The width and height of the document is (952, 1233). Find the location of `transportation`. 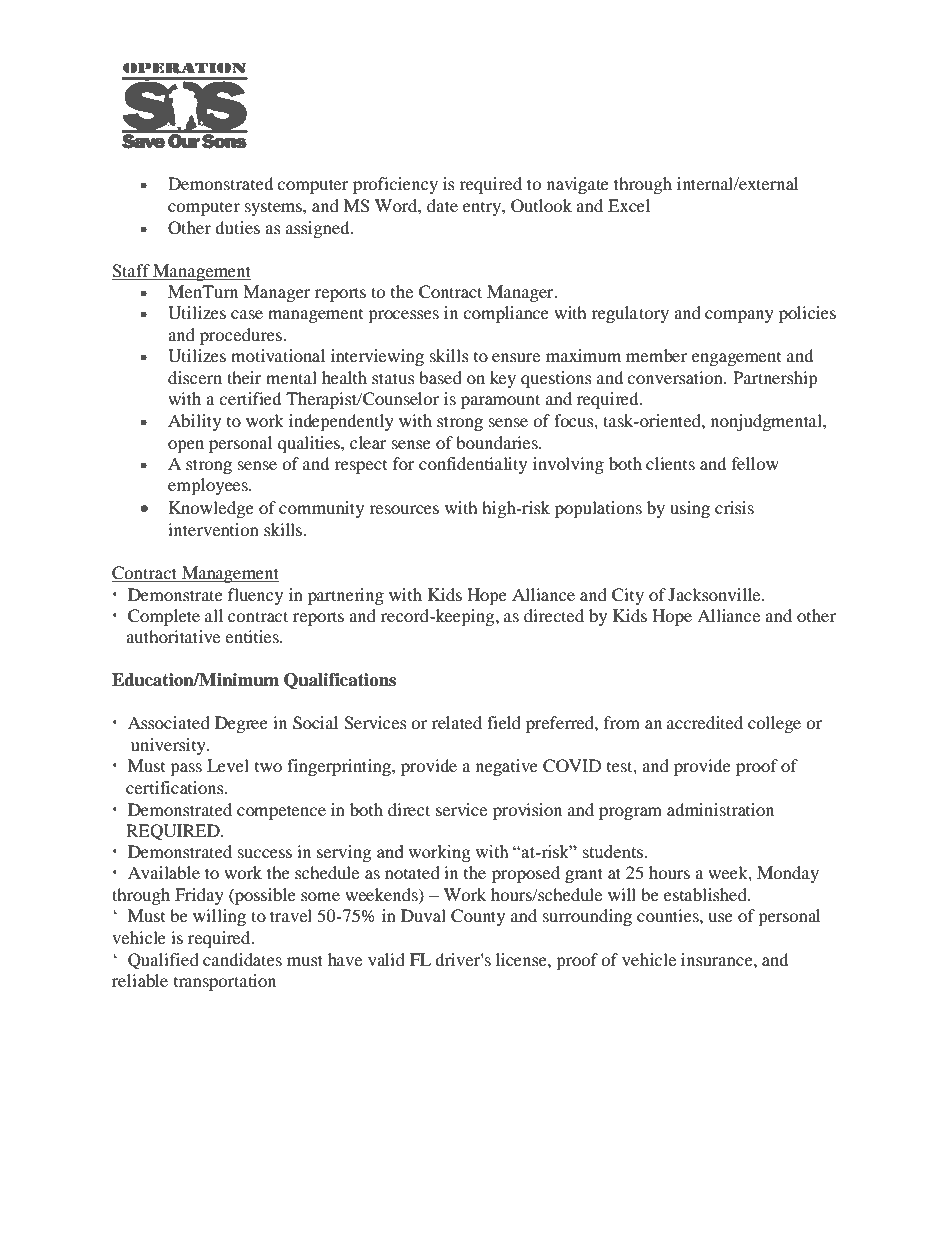

transportation is located at coordinates (225, 982).
